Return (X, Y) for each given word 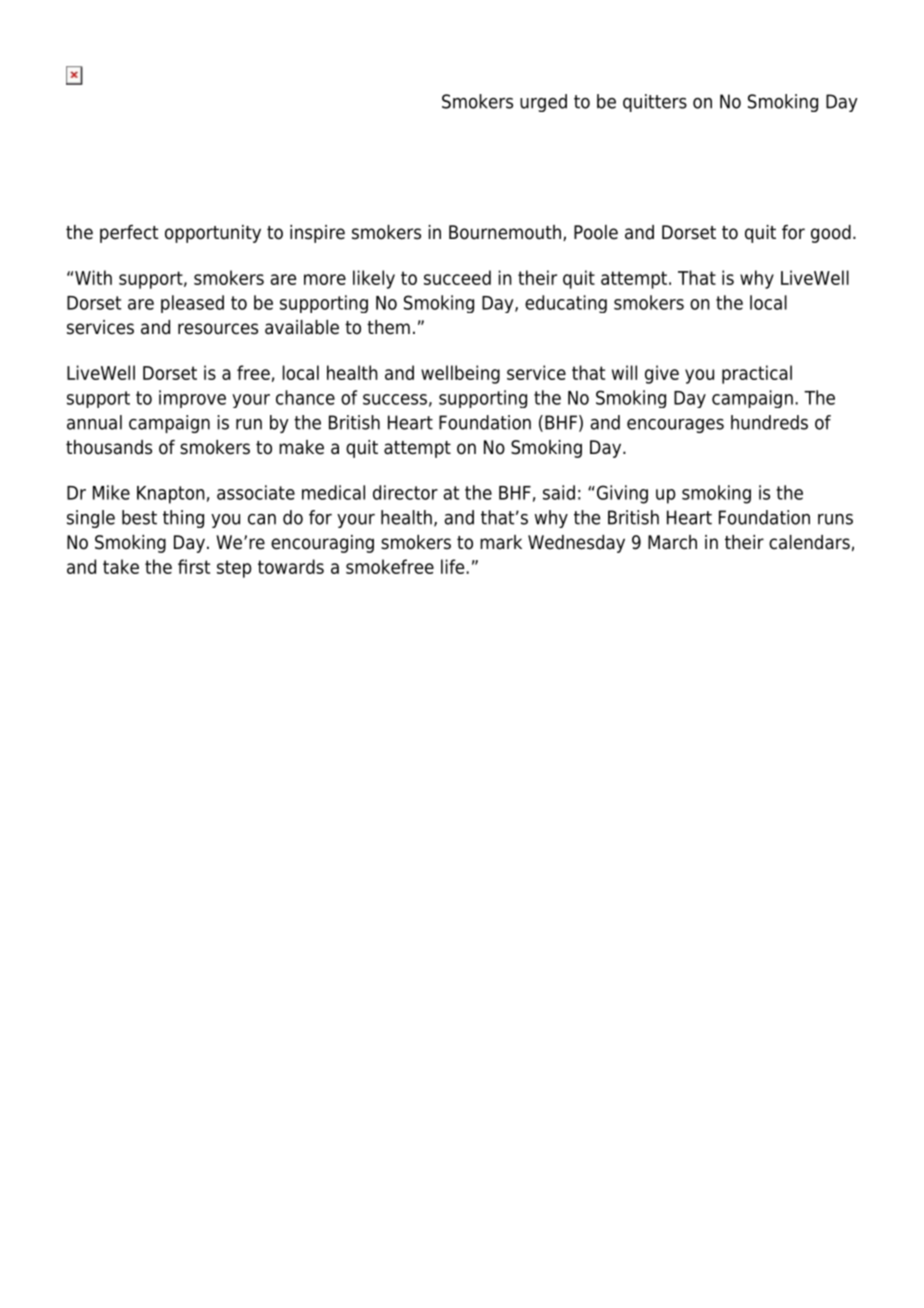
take (121, 566)
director (405, 492)
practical (757, 374)
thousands (109, 447)
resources (218, 329)
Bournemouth (505, 232)
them (388, 327)
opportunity (213, 234)
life (454, 566)
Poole (596, 232)
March (672, 542)
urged (543, 103)
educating (566, 304)
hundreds (769, 422)
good (831, 234)
